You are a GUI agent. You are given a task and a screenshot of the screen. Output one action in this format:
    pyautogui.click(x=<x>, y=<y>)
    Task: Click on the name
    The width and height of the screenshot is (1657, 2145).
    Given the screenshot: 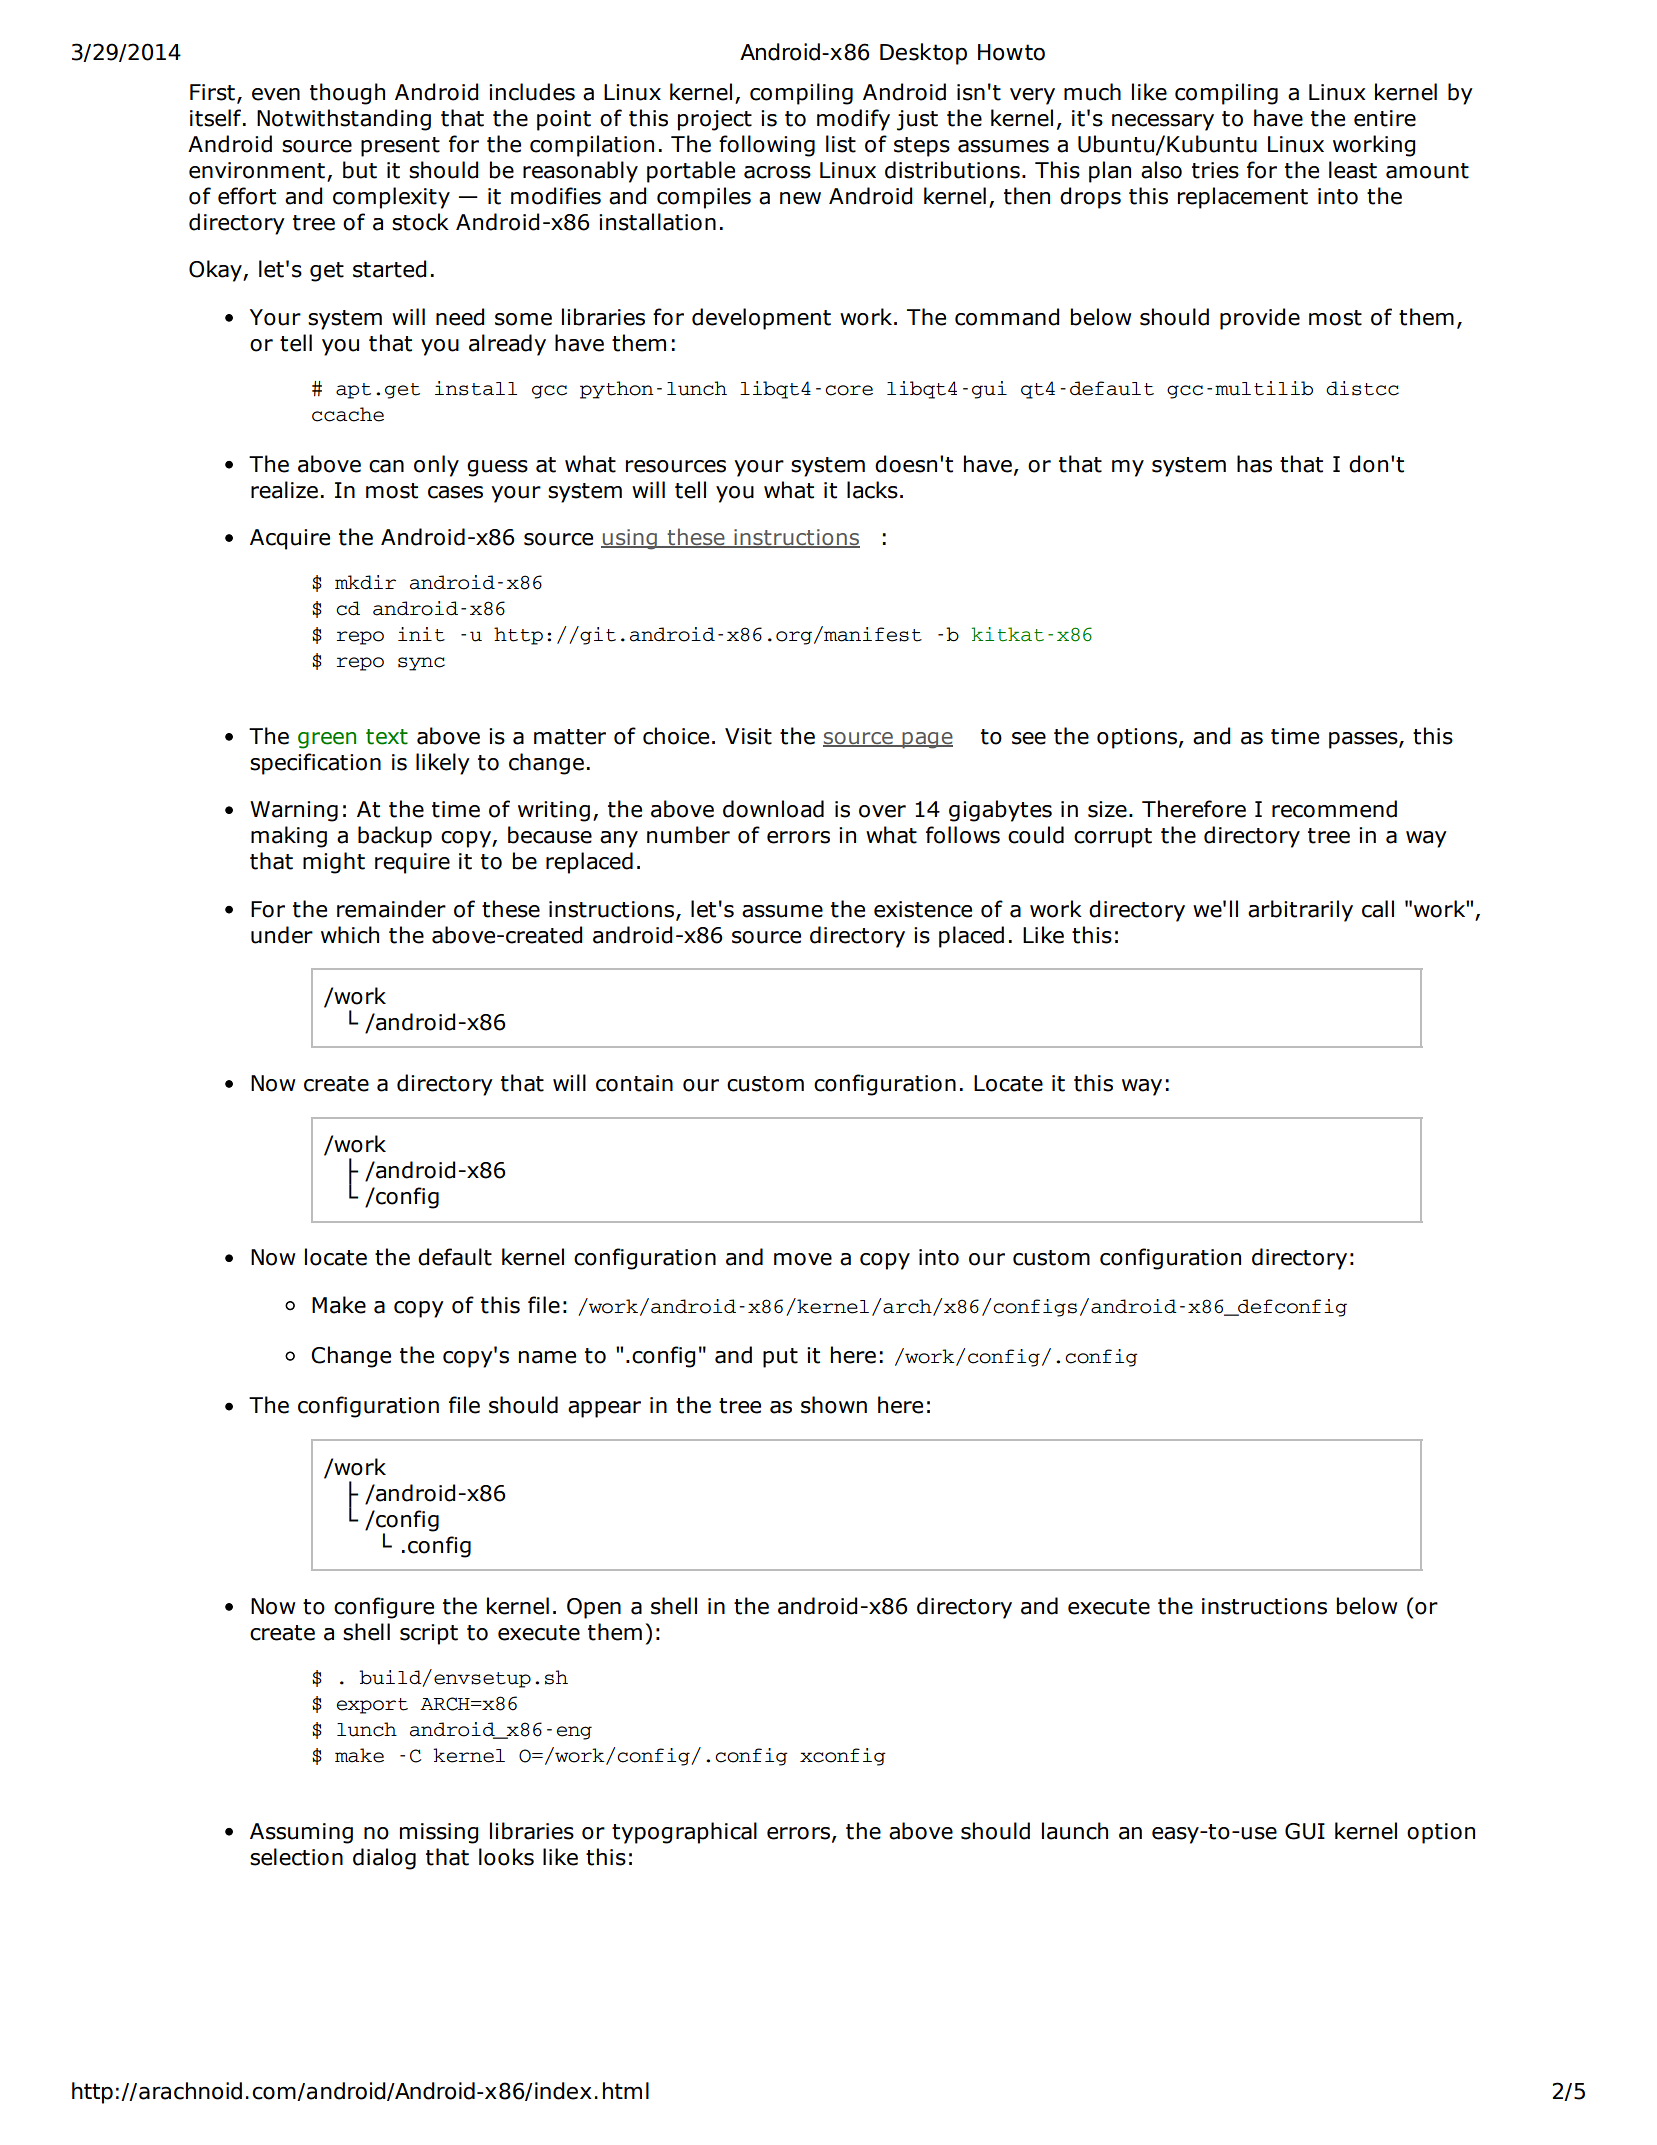 What is the action you would take?
    pyautogui.click(x=547, y=1357)
